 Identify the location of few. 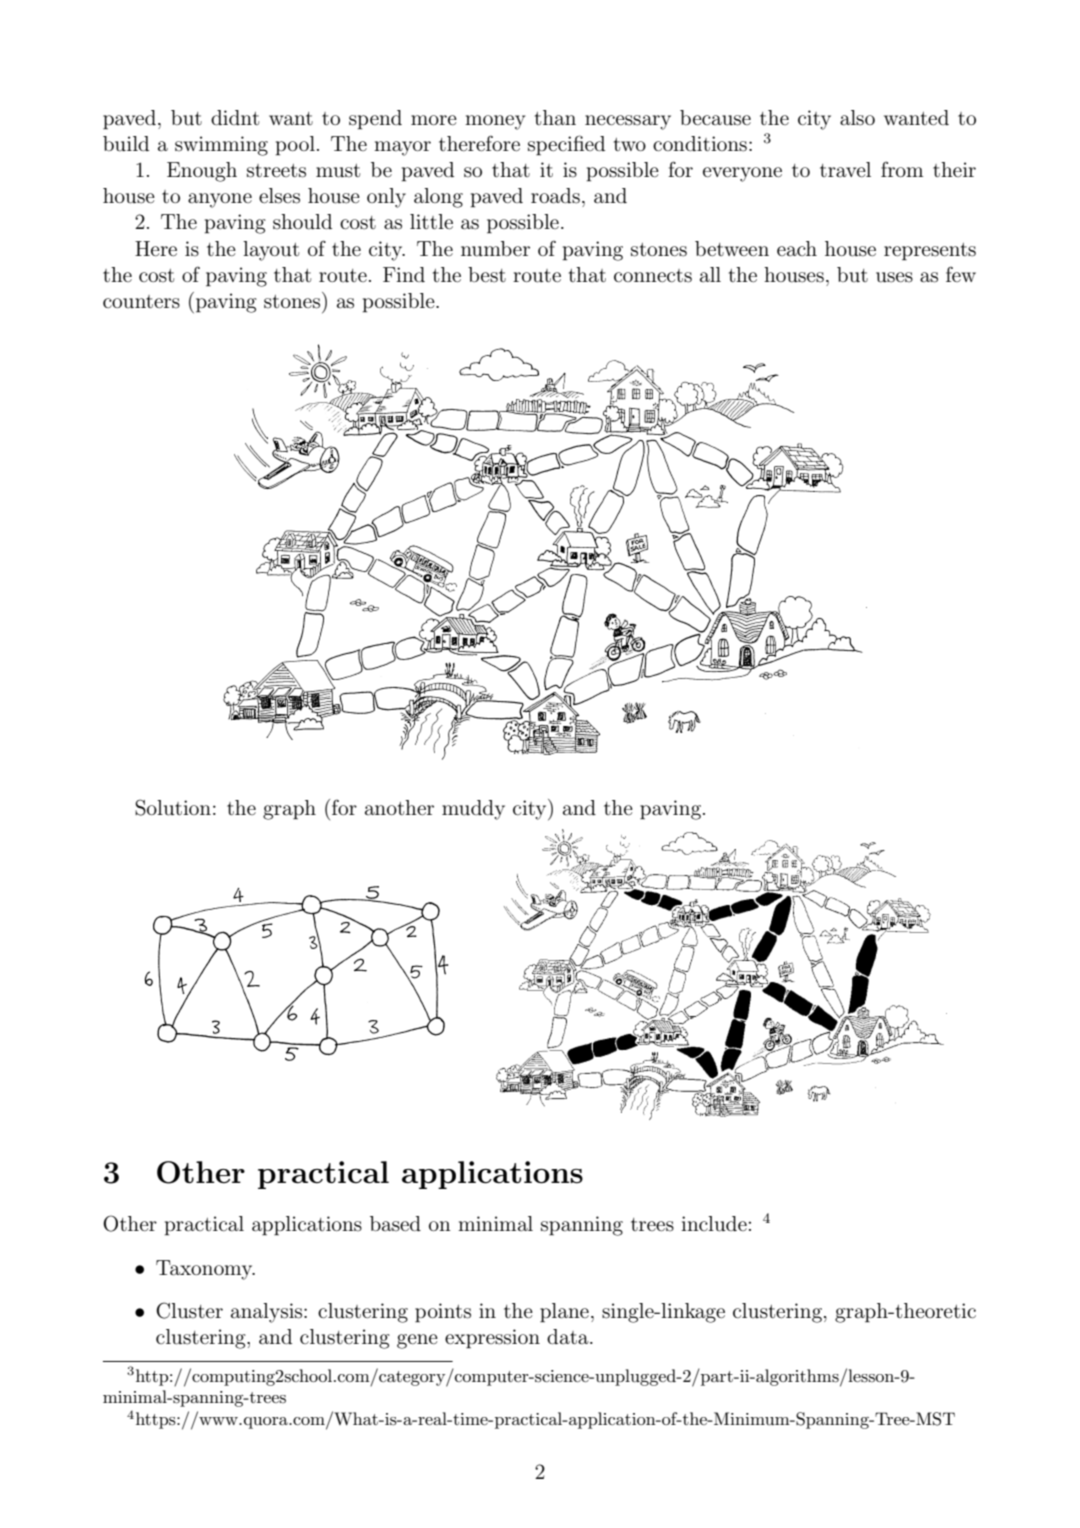
(961, 274).
